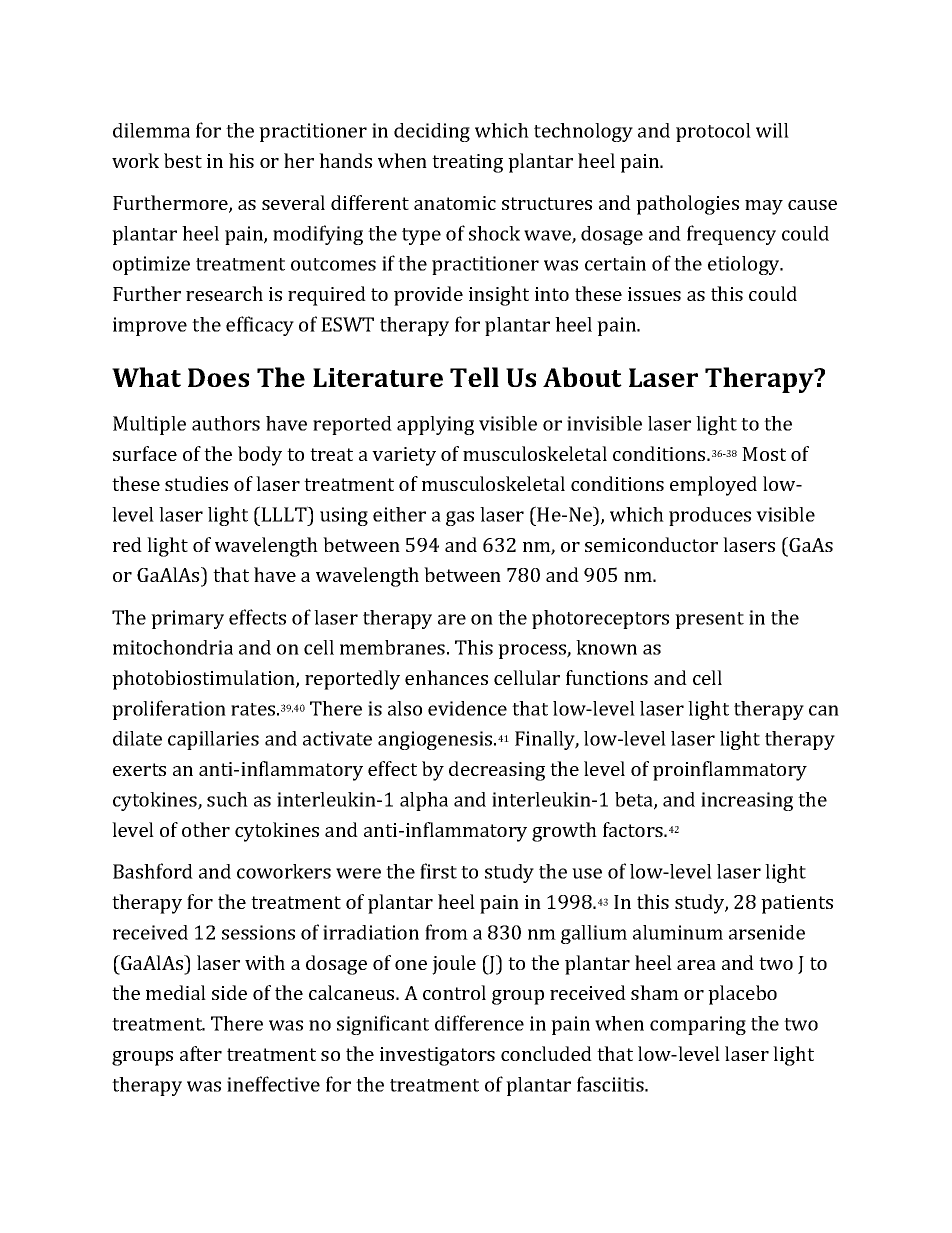  I want to click on investigators, so click(437, 1056).
